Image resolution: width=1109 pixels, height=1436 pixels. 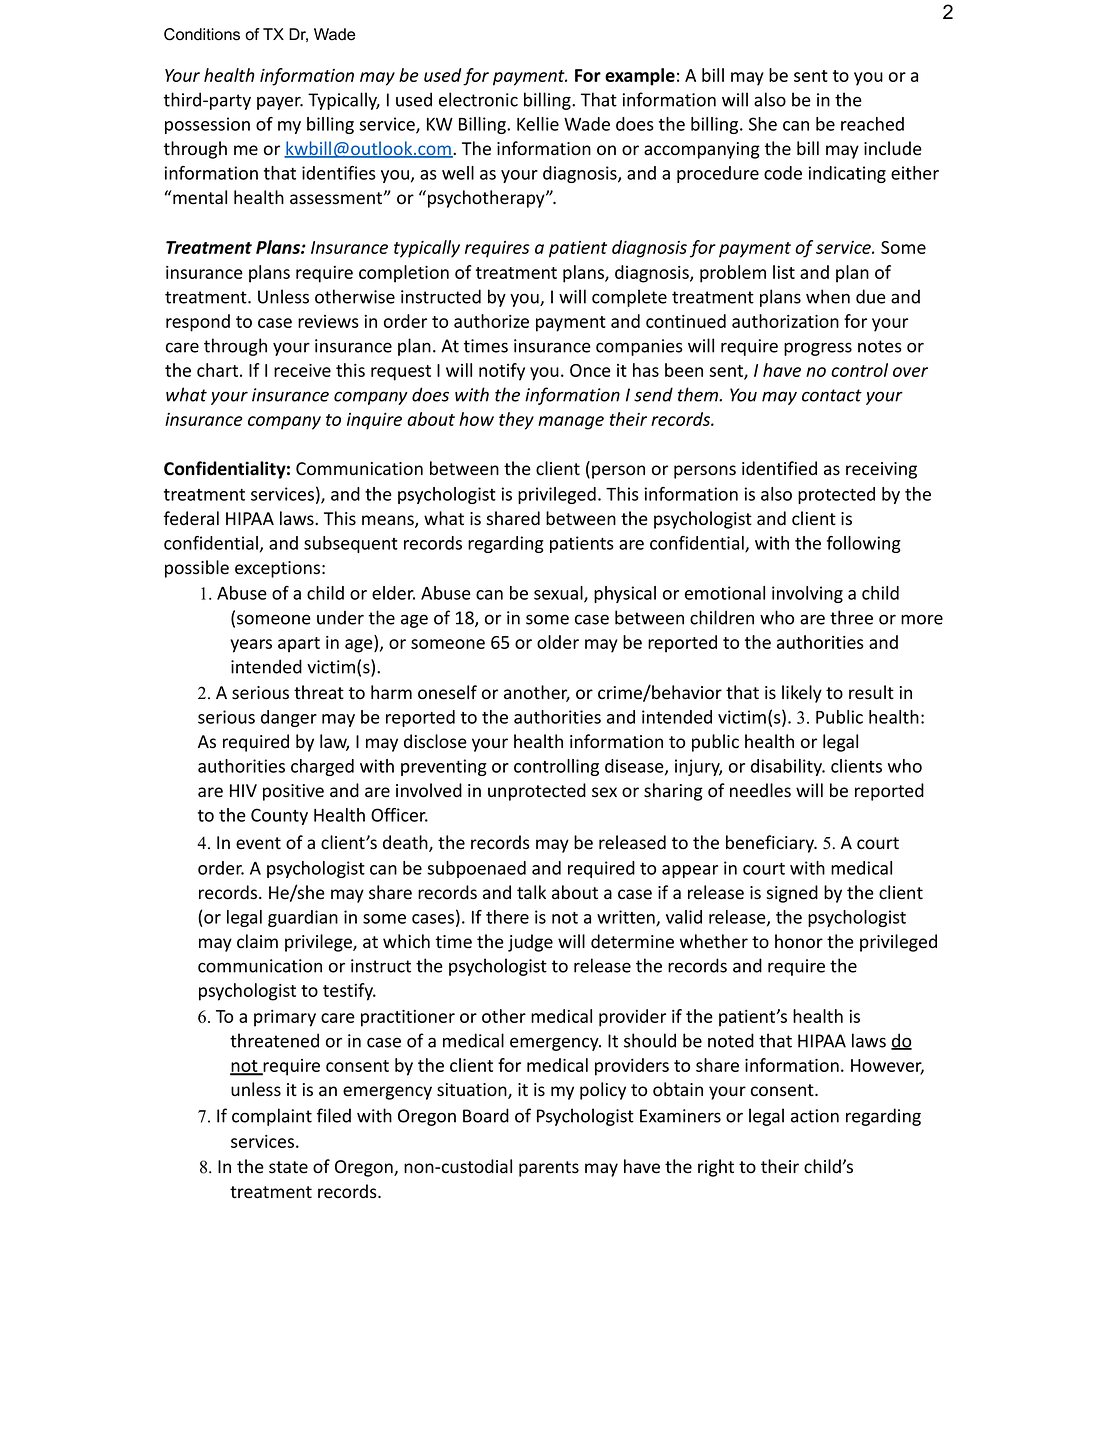 What do you see at coordinates (872, 124) in the document?
I see `reached` at bounding box center [872, 124].
